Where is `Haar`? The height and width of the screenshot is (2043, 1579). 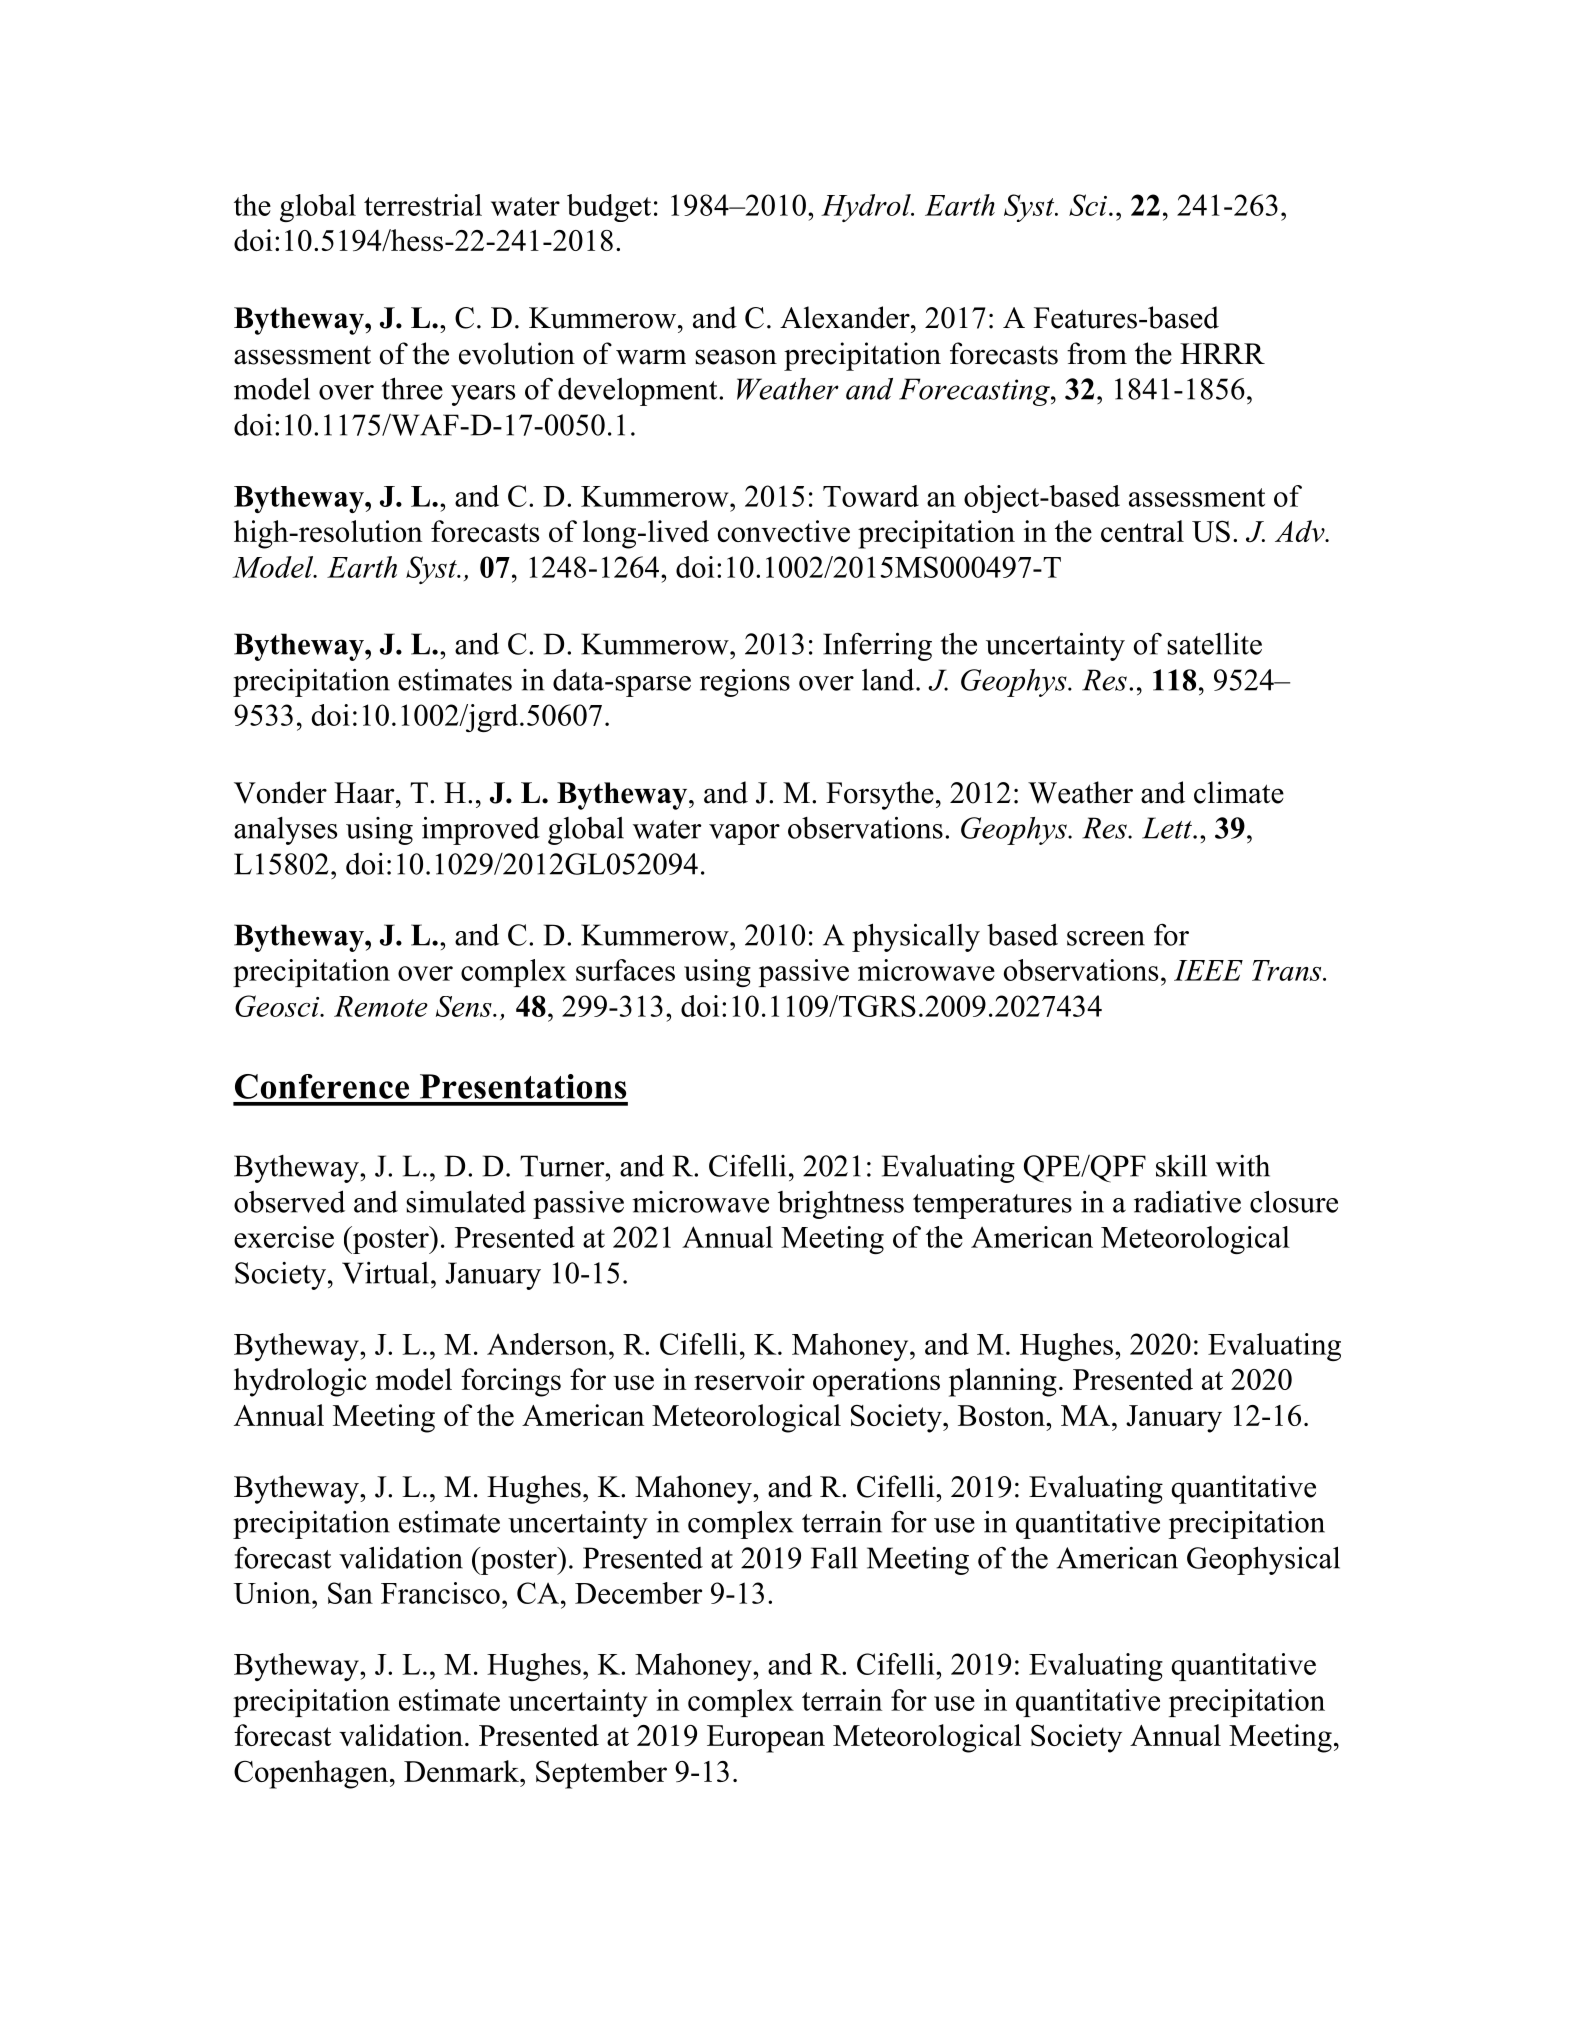 Haar is located at coordinates (365, 793).
